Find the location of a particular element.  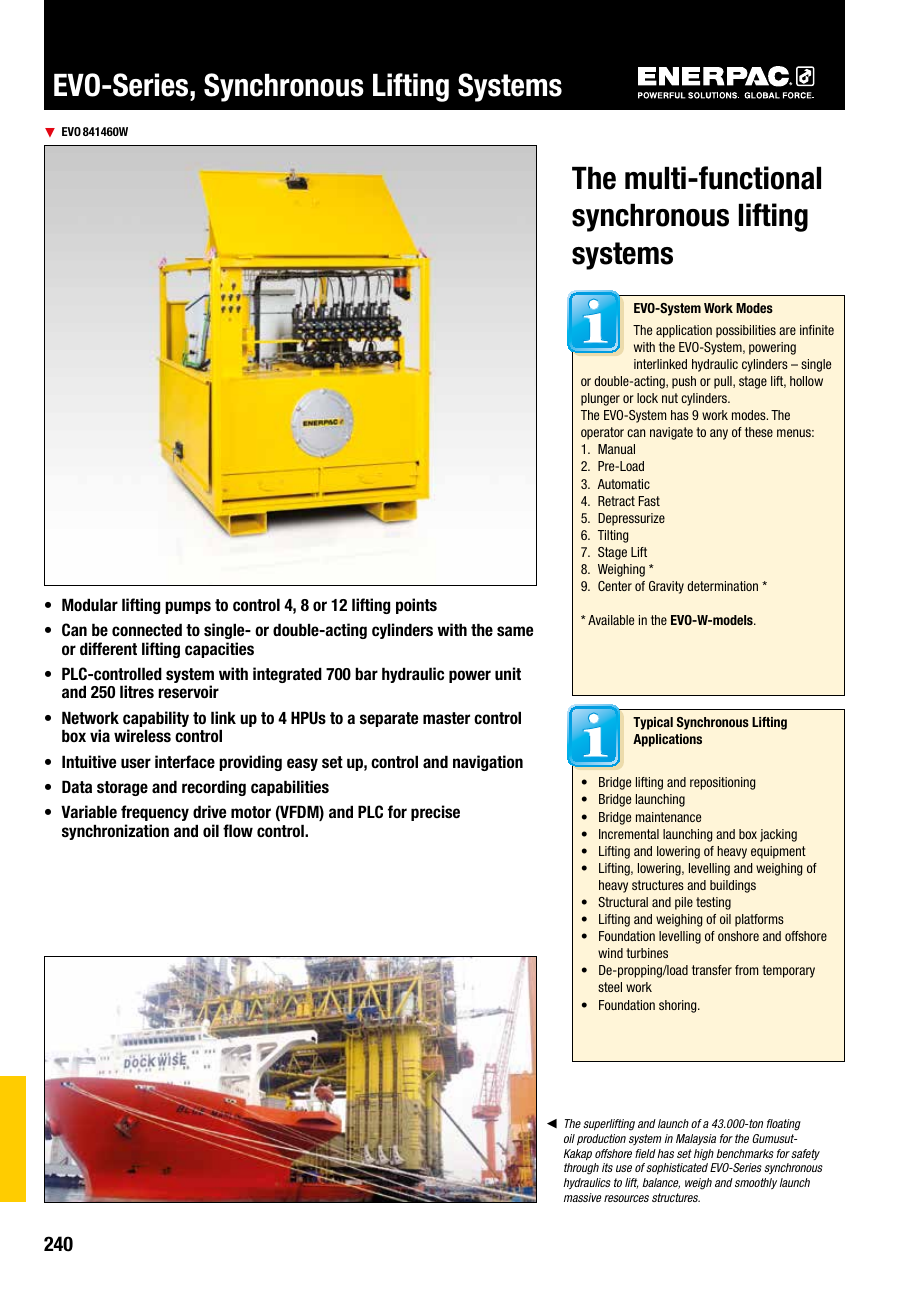

points is located at coordinates (416, 606).
